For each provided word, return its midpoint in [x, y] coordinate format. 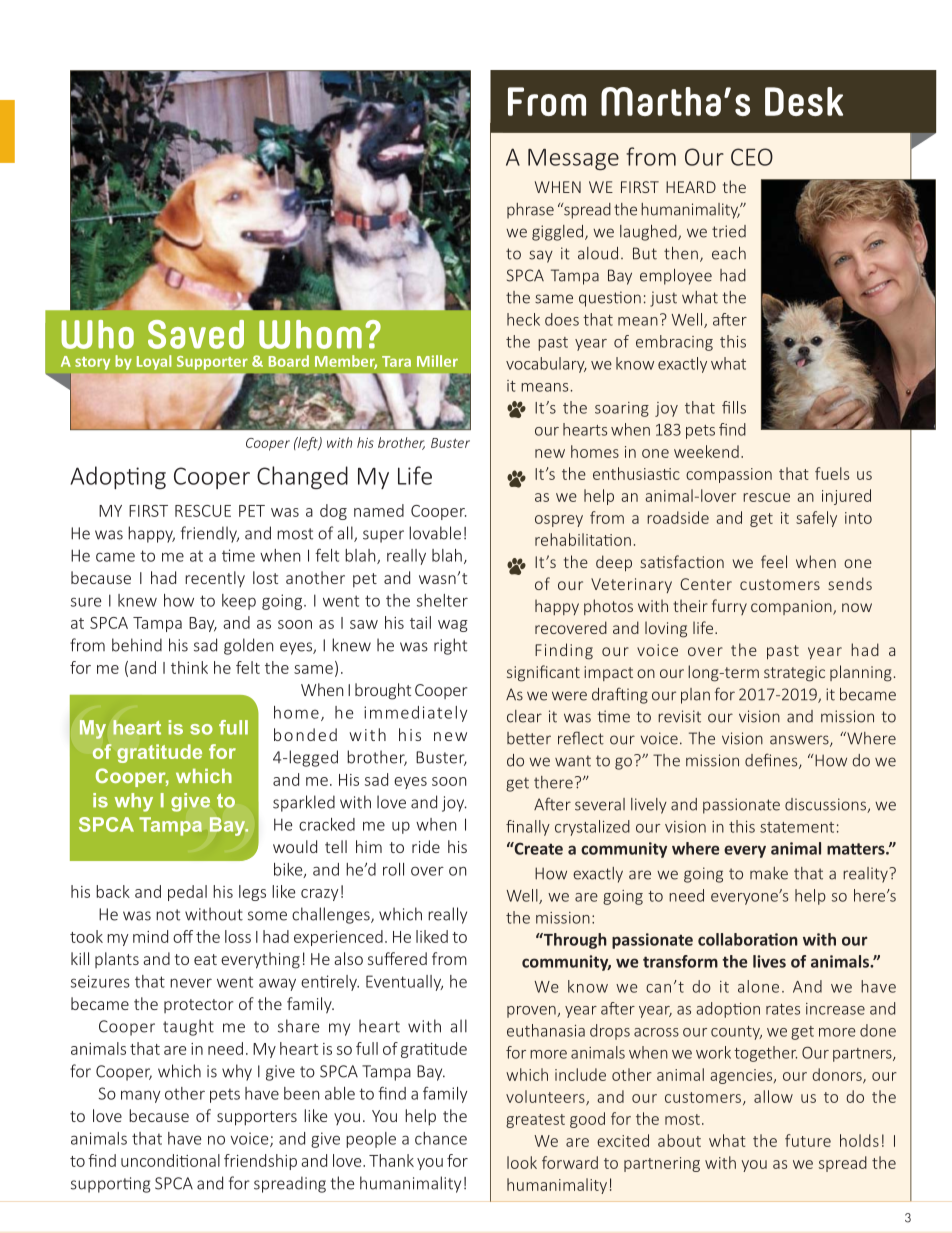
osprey [559, 521]
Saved [196, 334]
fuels [832, 473]
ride [426, 846]
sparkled [304, 803]
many [140, 1096]
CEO [752, 157]
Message [573, 159]
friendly [210, 534]
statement [797, 827]
